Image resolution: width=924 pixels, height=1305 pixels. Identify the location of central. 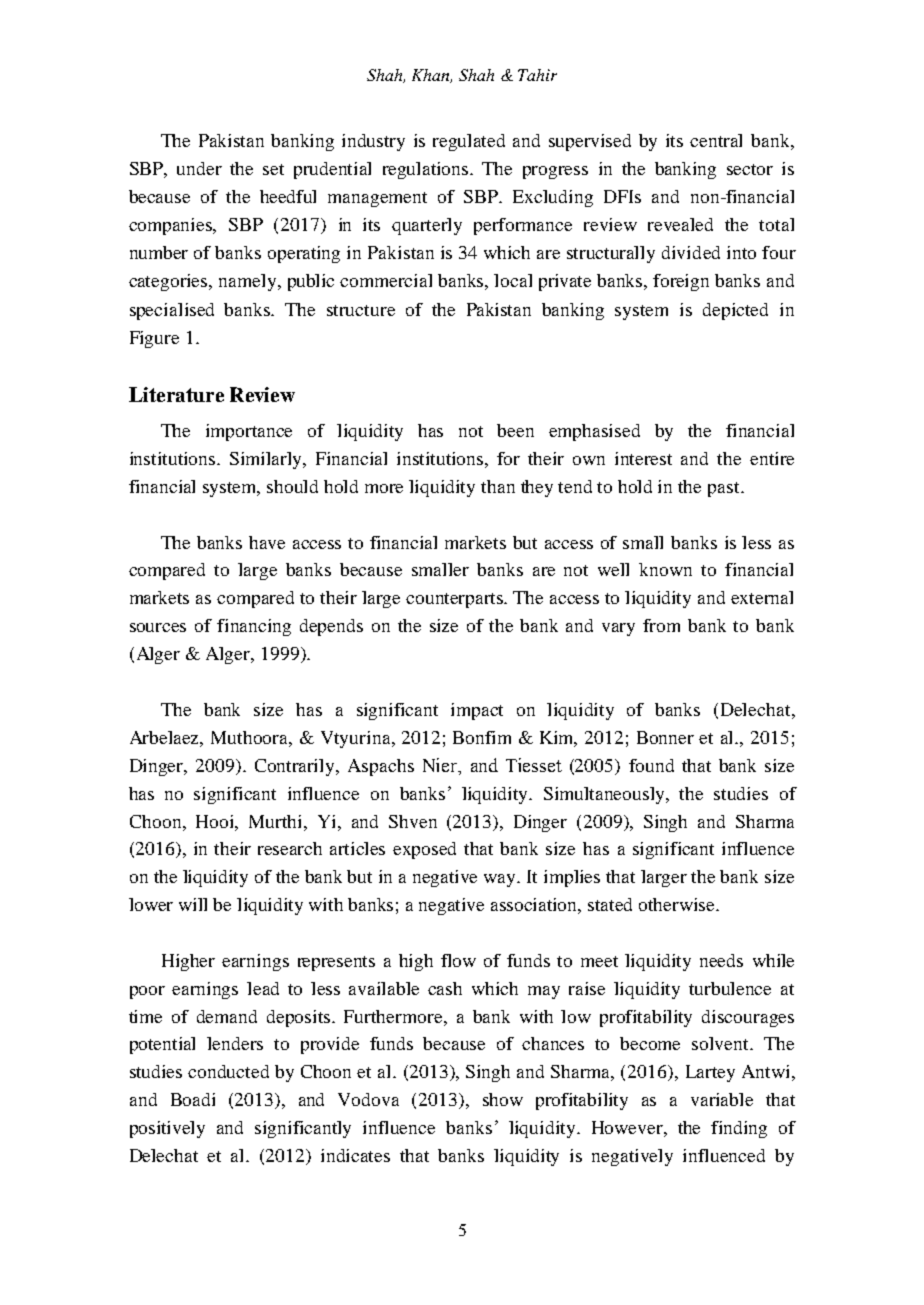
(716, 140).
